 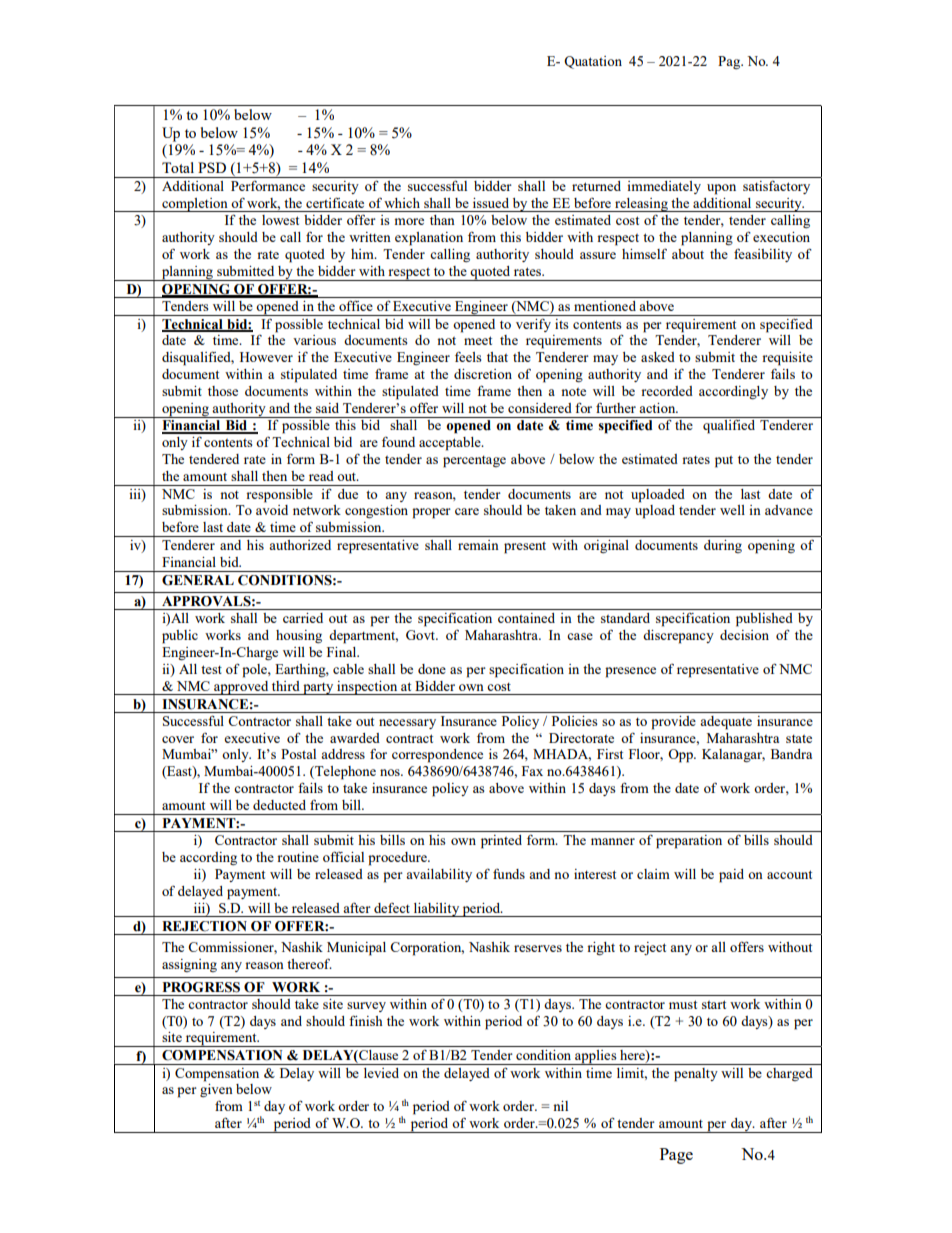 I want to click on put, so click(x=724, y=462).
